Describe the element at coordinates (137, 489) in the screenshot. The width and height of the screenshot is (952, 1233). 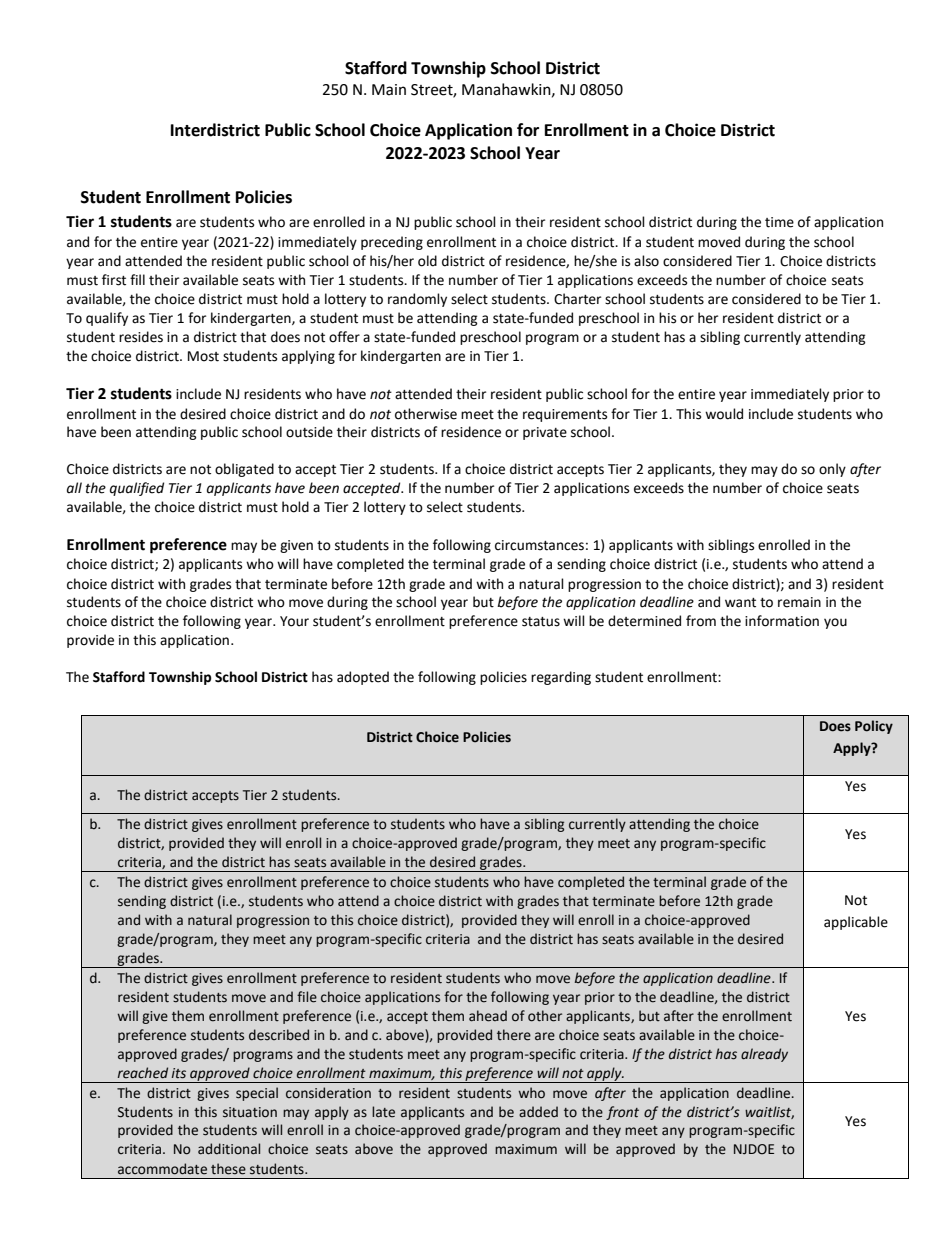
I see `qualified` at that location.
